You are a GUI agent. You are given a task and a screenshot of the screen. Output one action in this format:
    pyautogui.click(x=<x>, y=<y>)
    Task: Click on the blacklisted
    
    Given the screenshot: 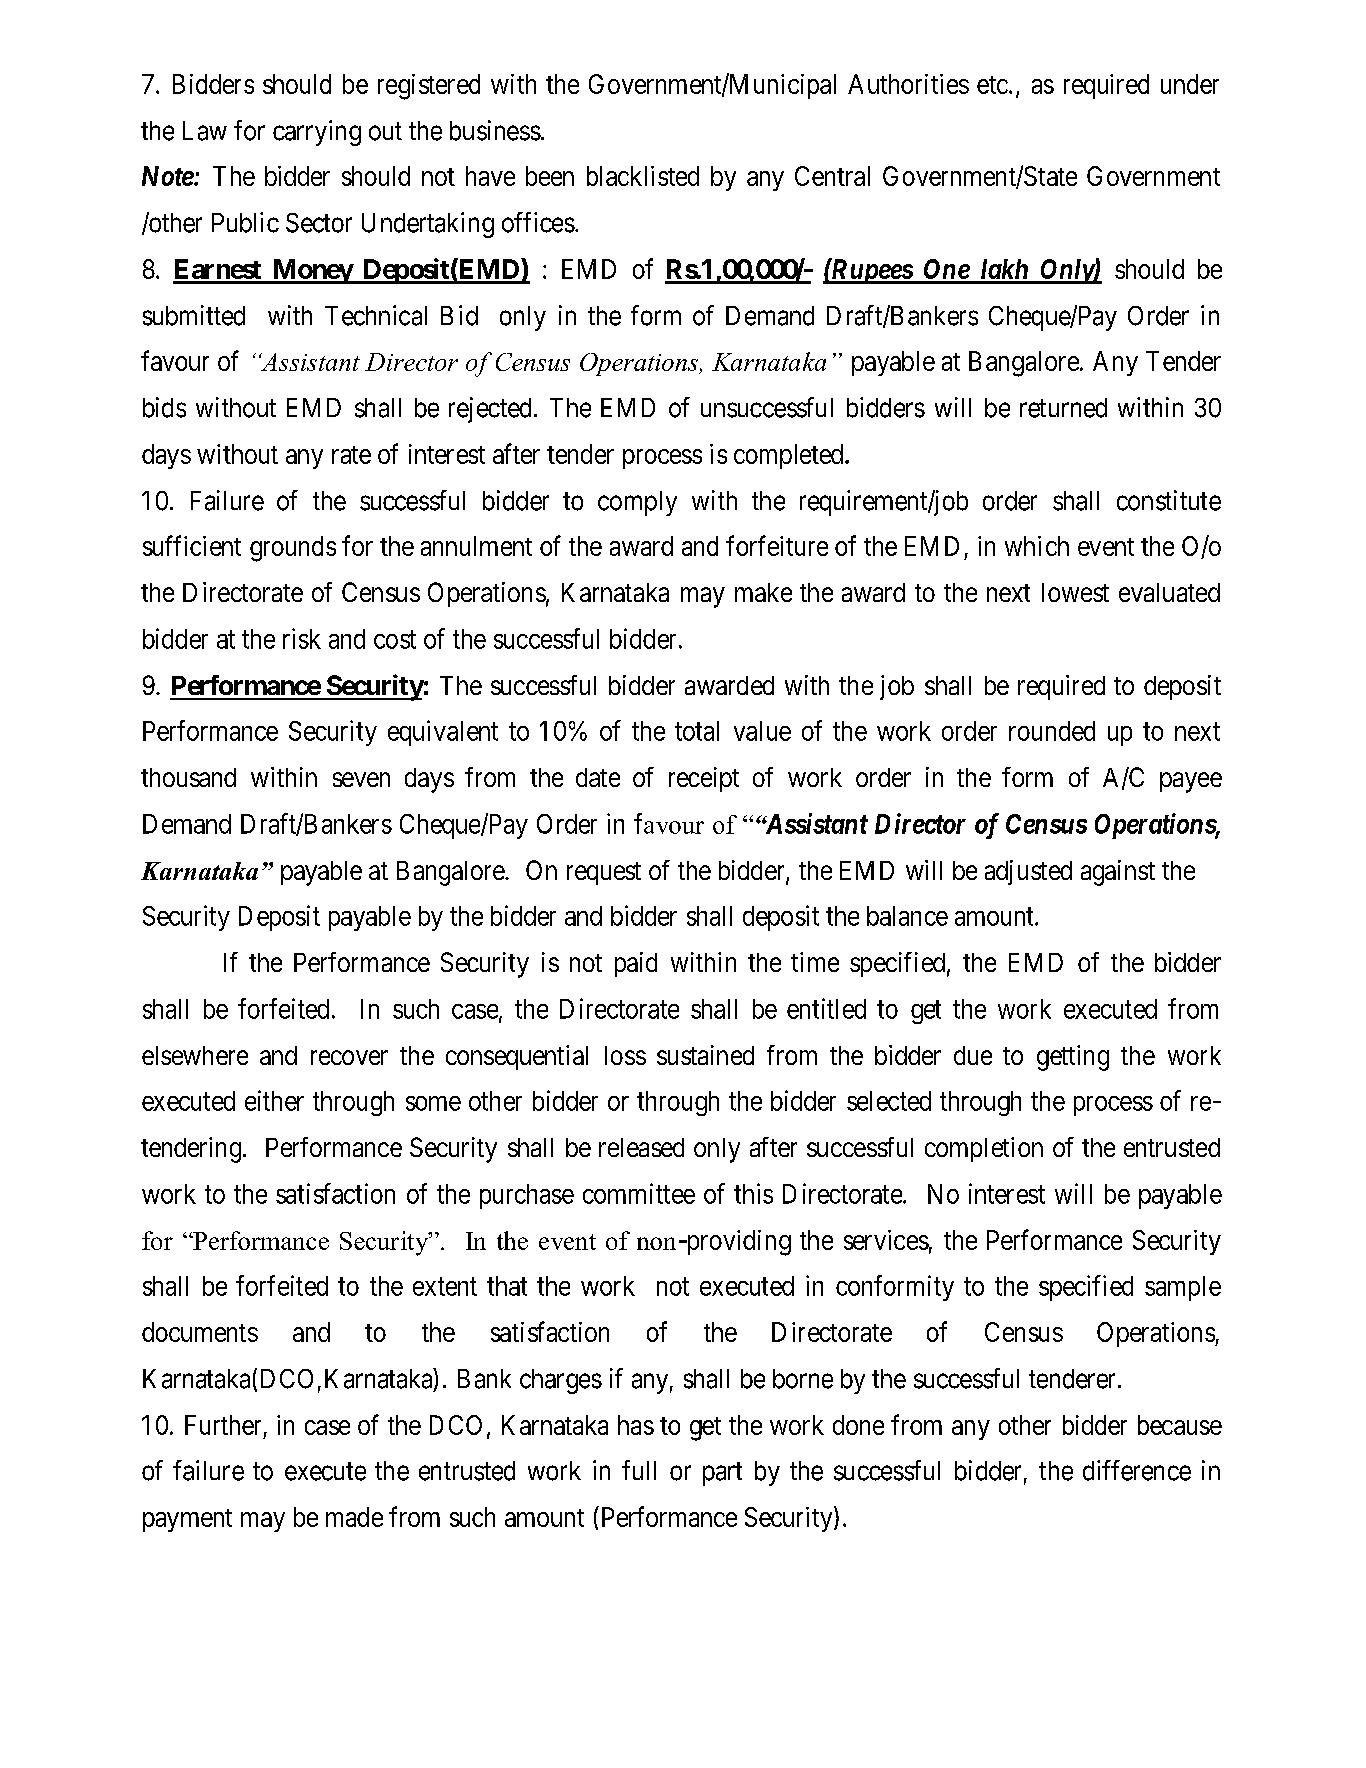 What is the action you would take?
    pyautogui.click(x=643, y=176)
